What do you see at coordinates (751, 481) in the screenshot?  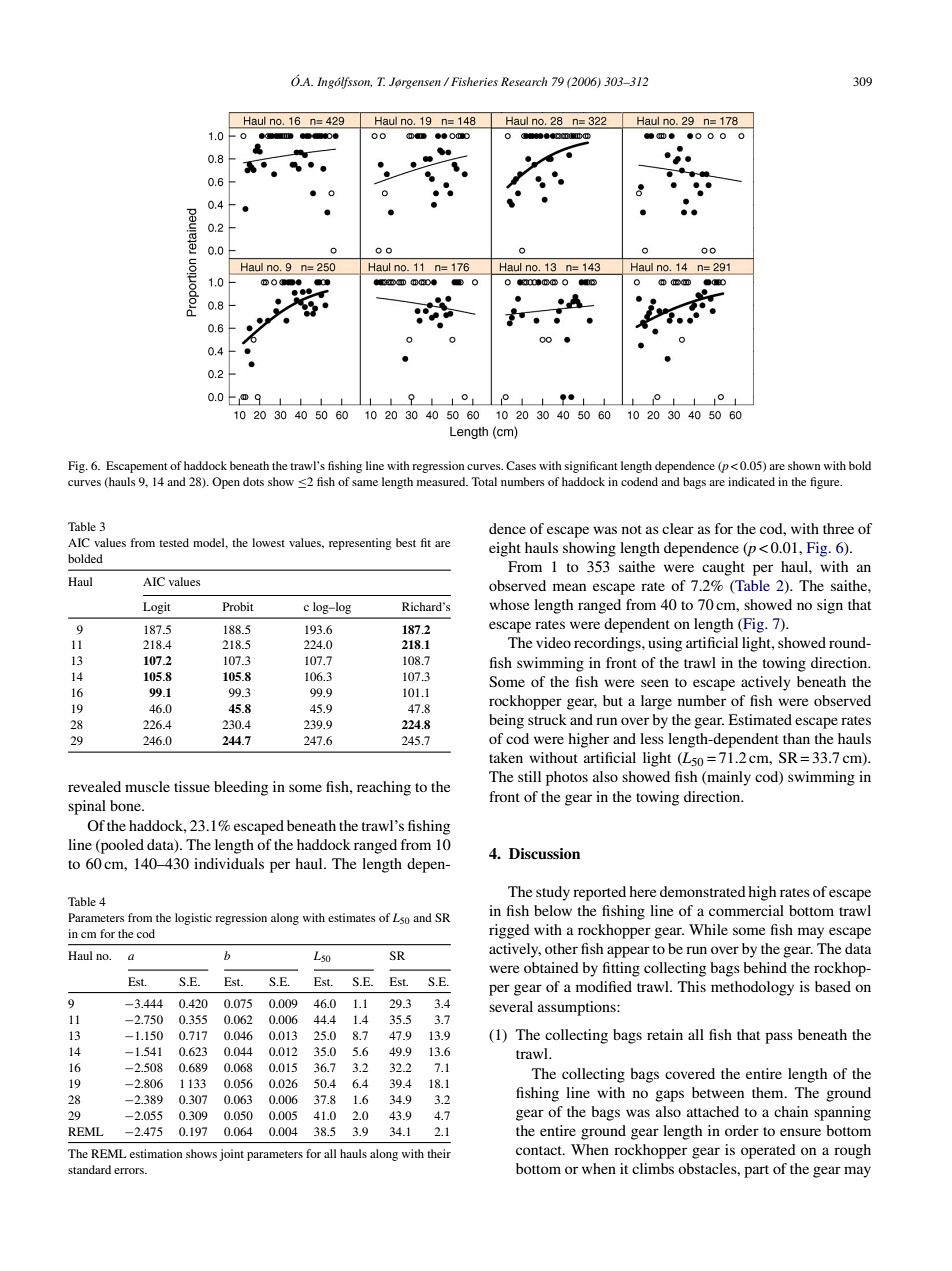 I see `indicated` at bounding box center [751, 481].
